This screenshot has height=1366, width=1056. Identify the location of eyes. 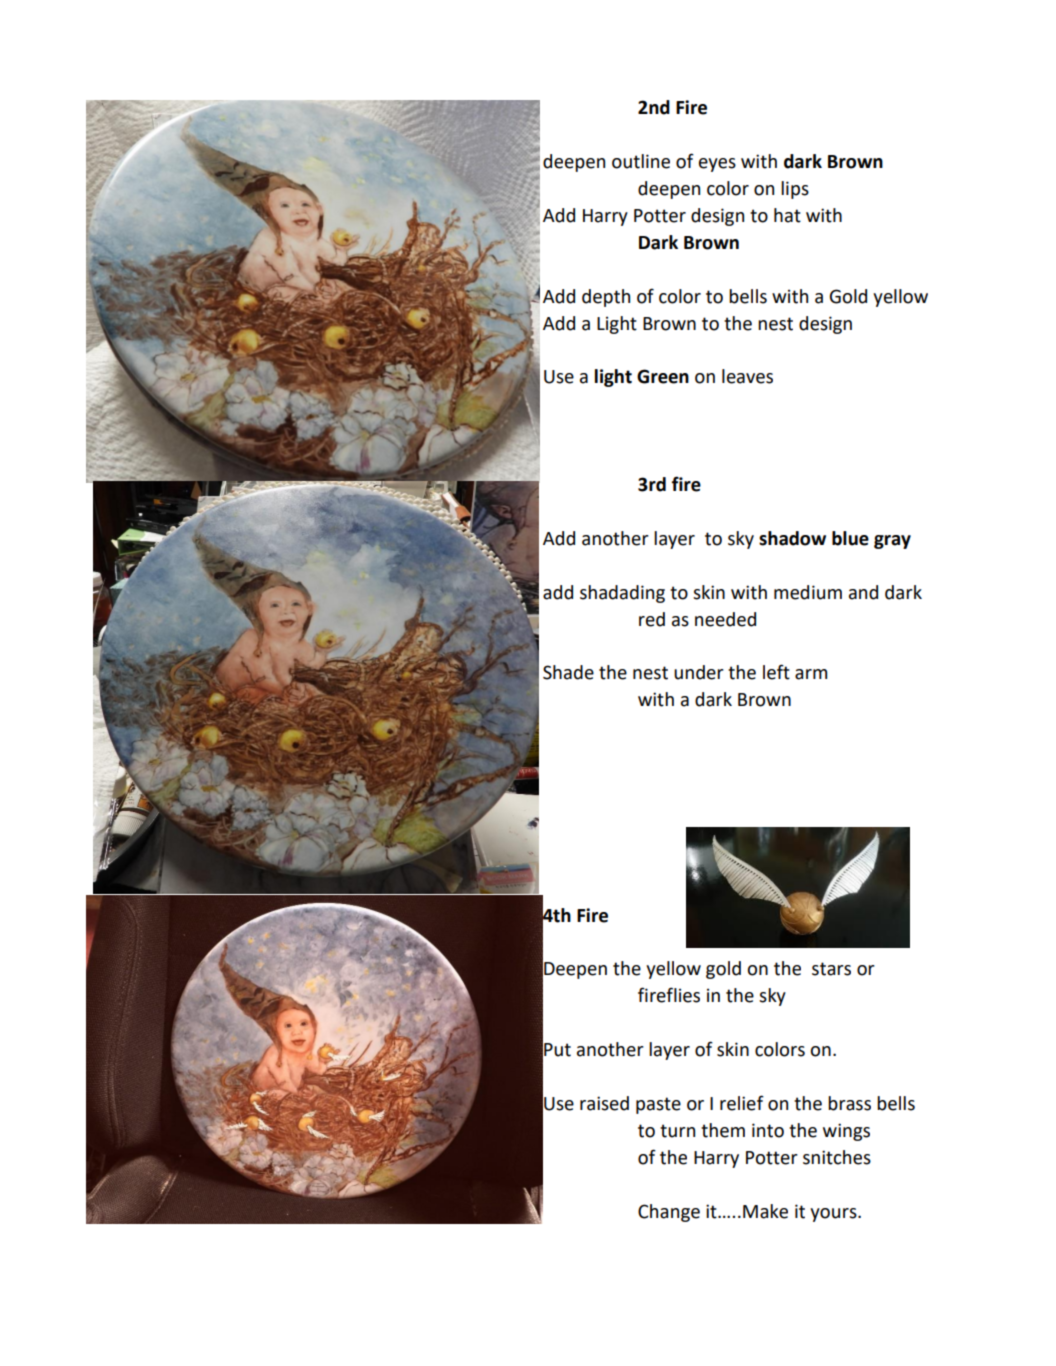
(717, 165).
